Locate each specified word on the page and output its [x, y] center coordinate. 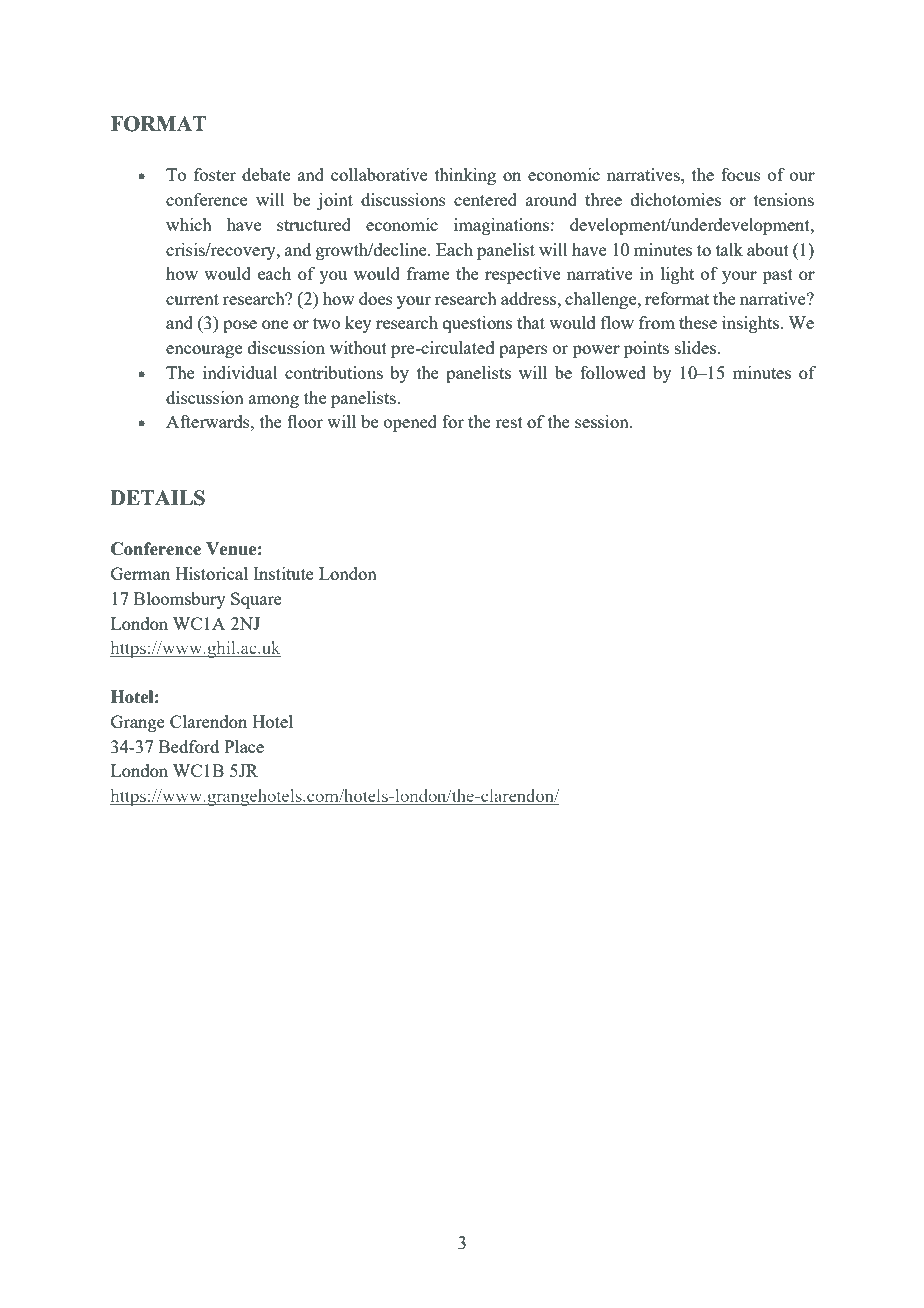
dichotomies [676, 199]
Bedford [189, 746]
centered [485, 199]
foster [215, 174]
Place [244, 746]
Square [256, 600]
